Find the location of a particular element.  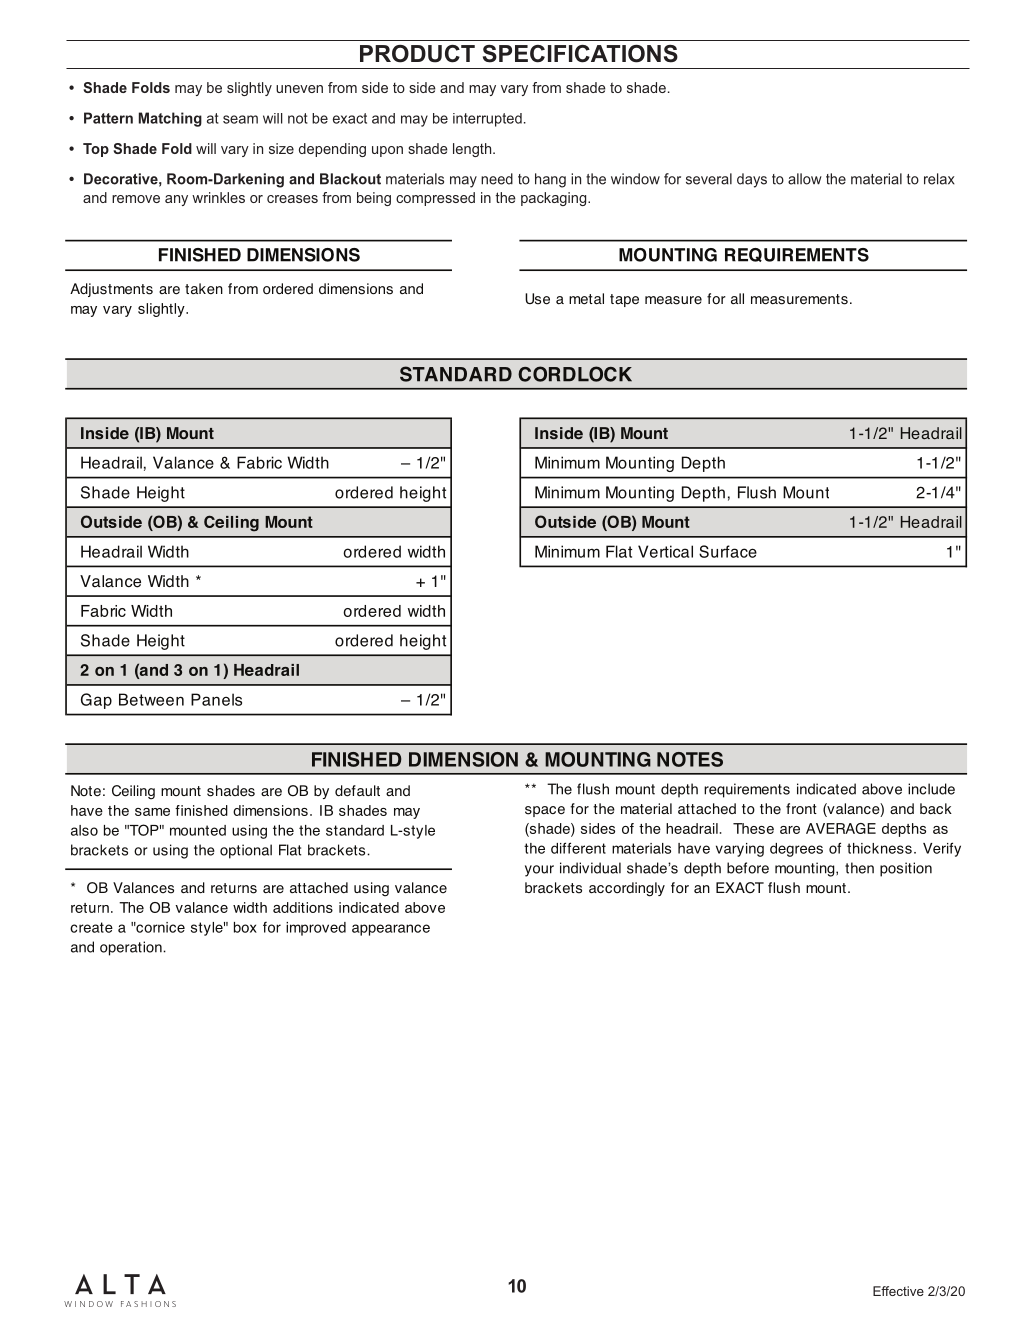

include is located at coordinates (931, 789).
